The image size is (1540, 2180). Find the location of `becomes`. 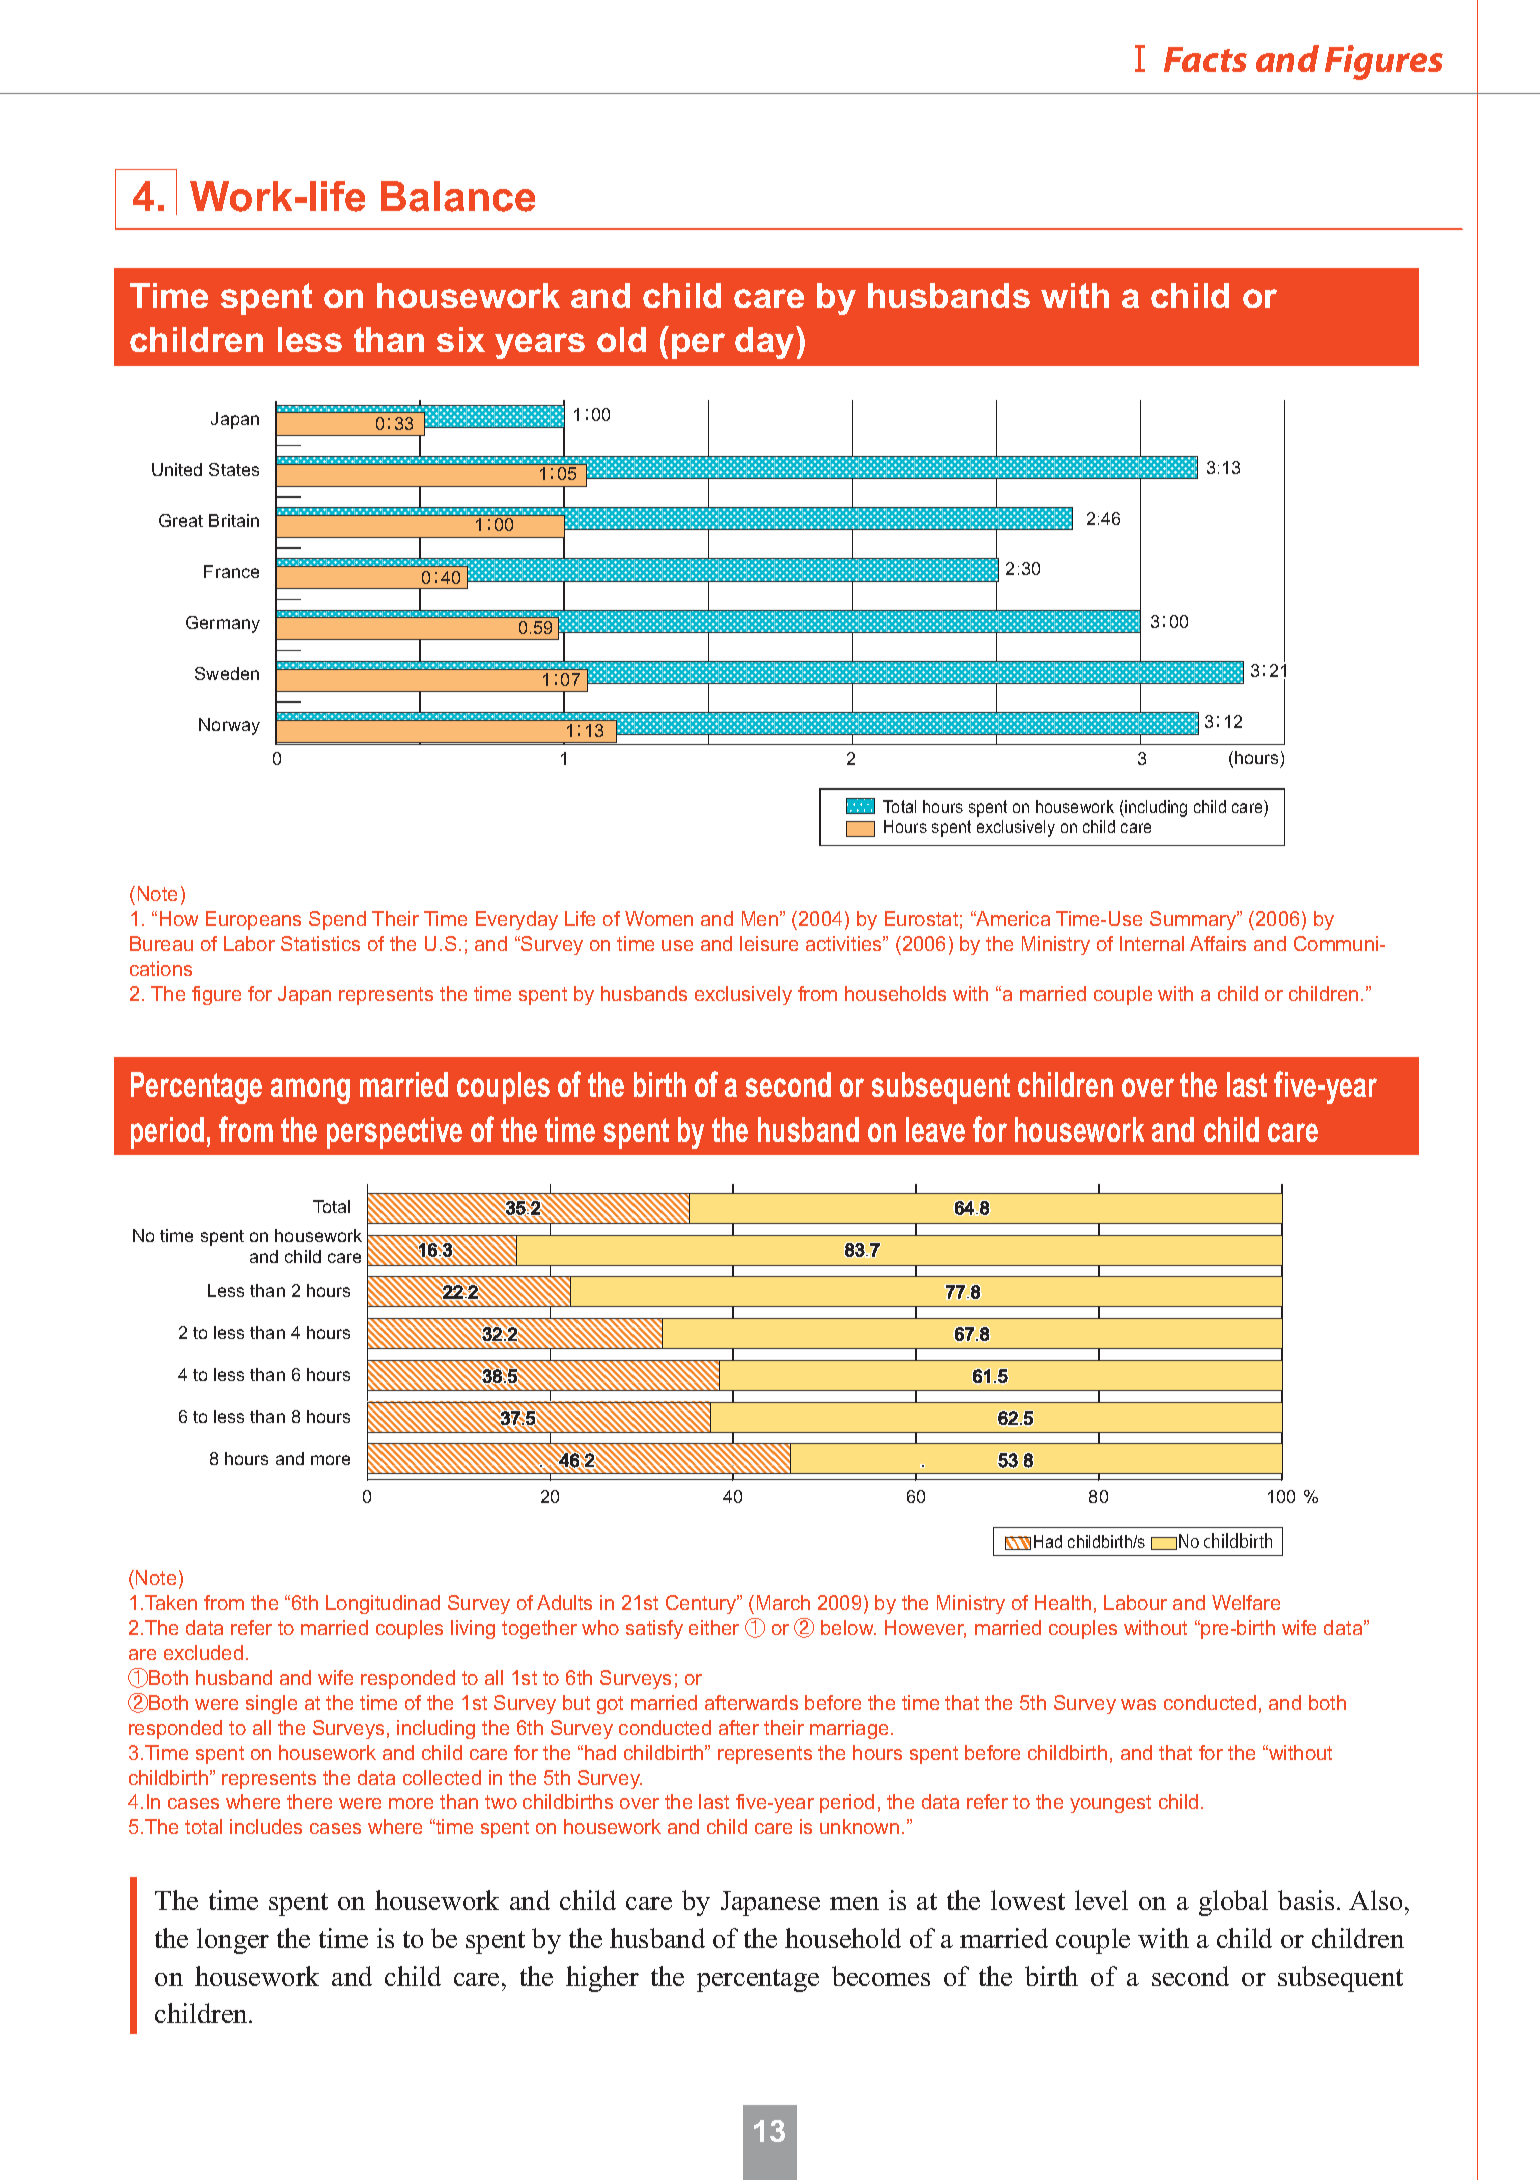

becomes is located at coordinates (881, 1976).
